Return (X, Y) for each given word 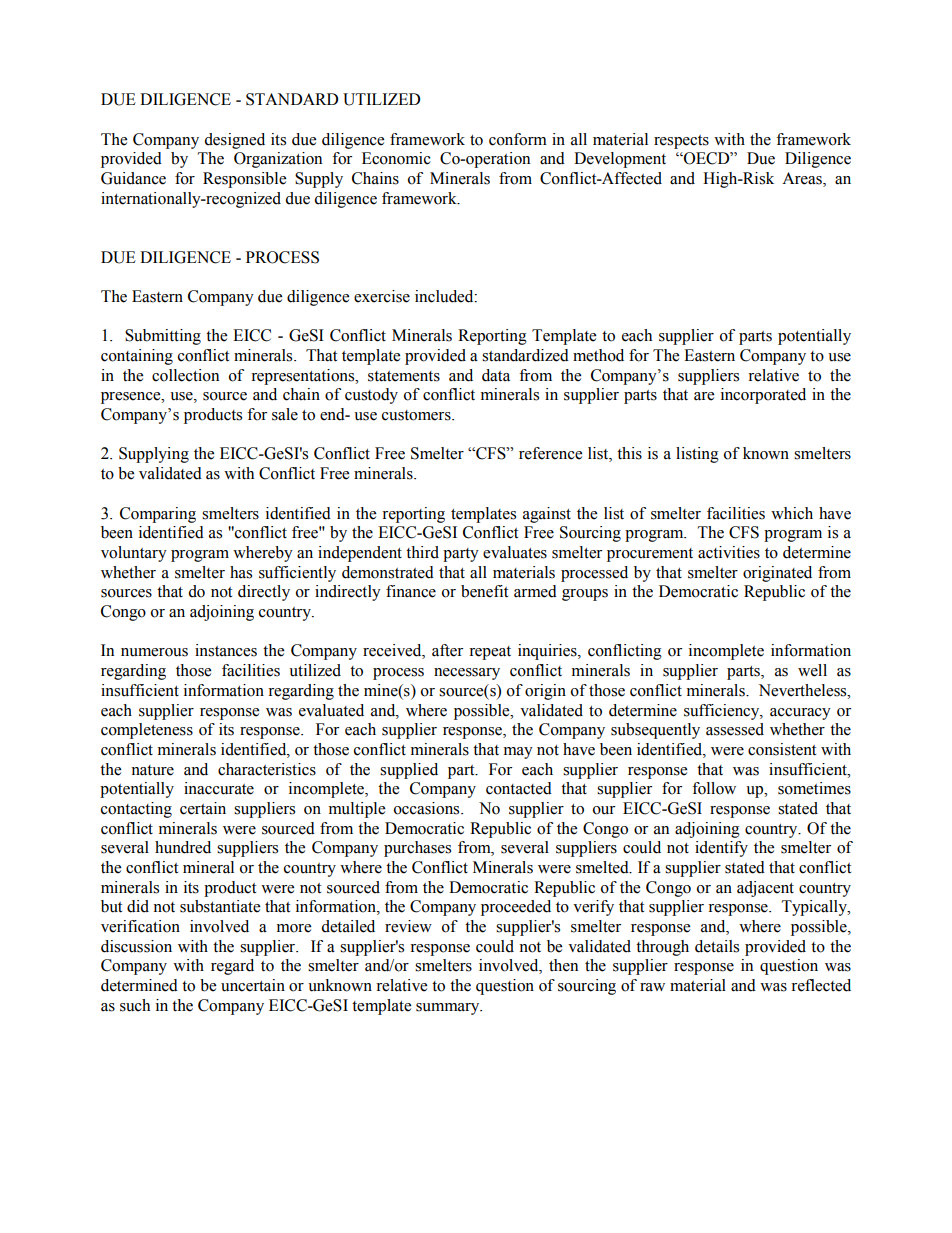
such (135, 1005)
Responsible (244, 180)
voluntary (134, 554)
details (717, 946)
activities (729, 552)
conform (518, 139)
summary (449, 1009)
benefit (484, 591)
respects (681, 142)
